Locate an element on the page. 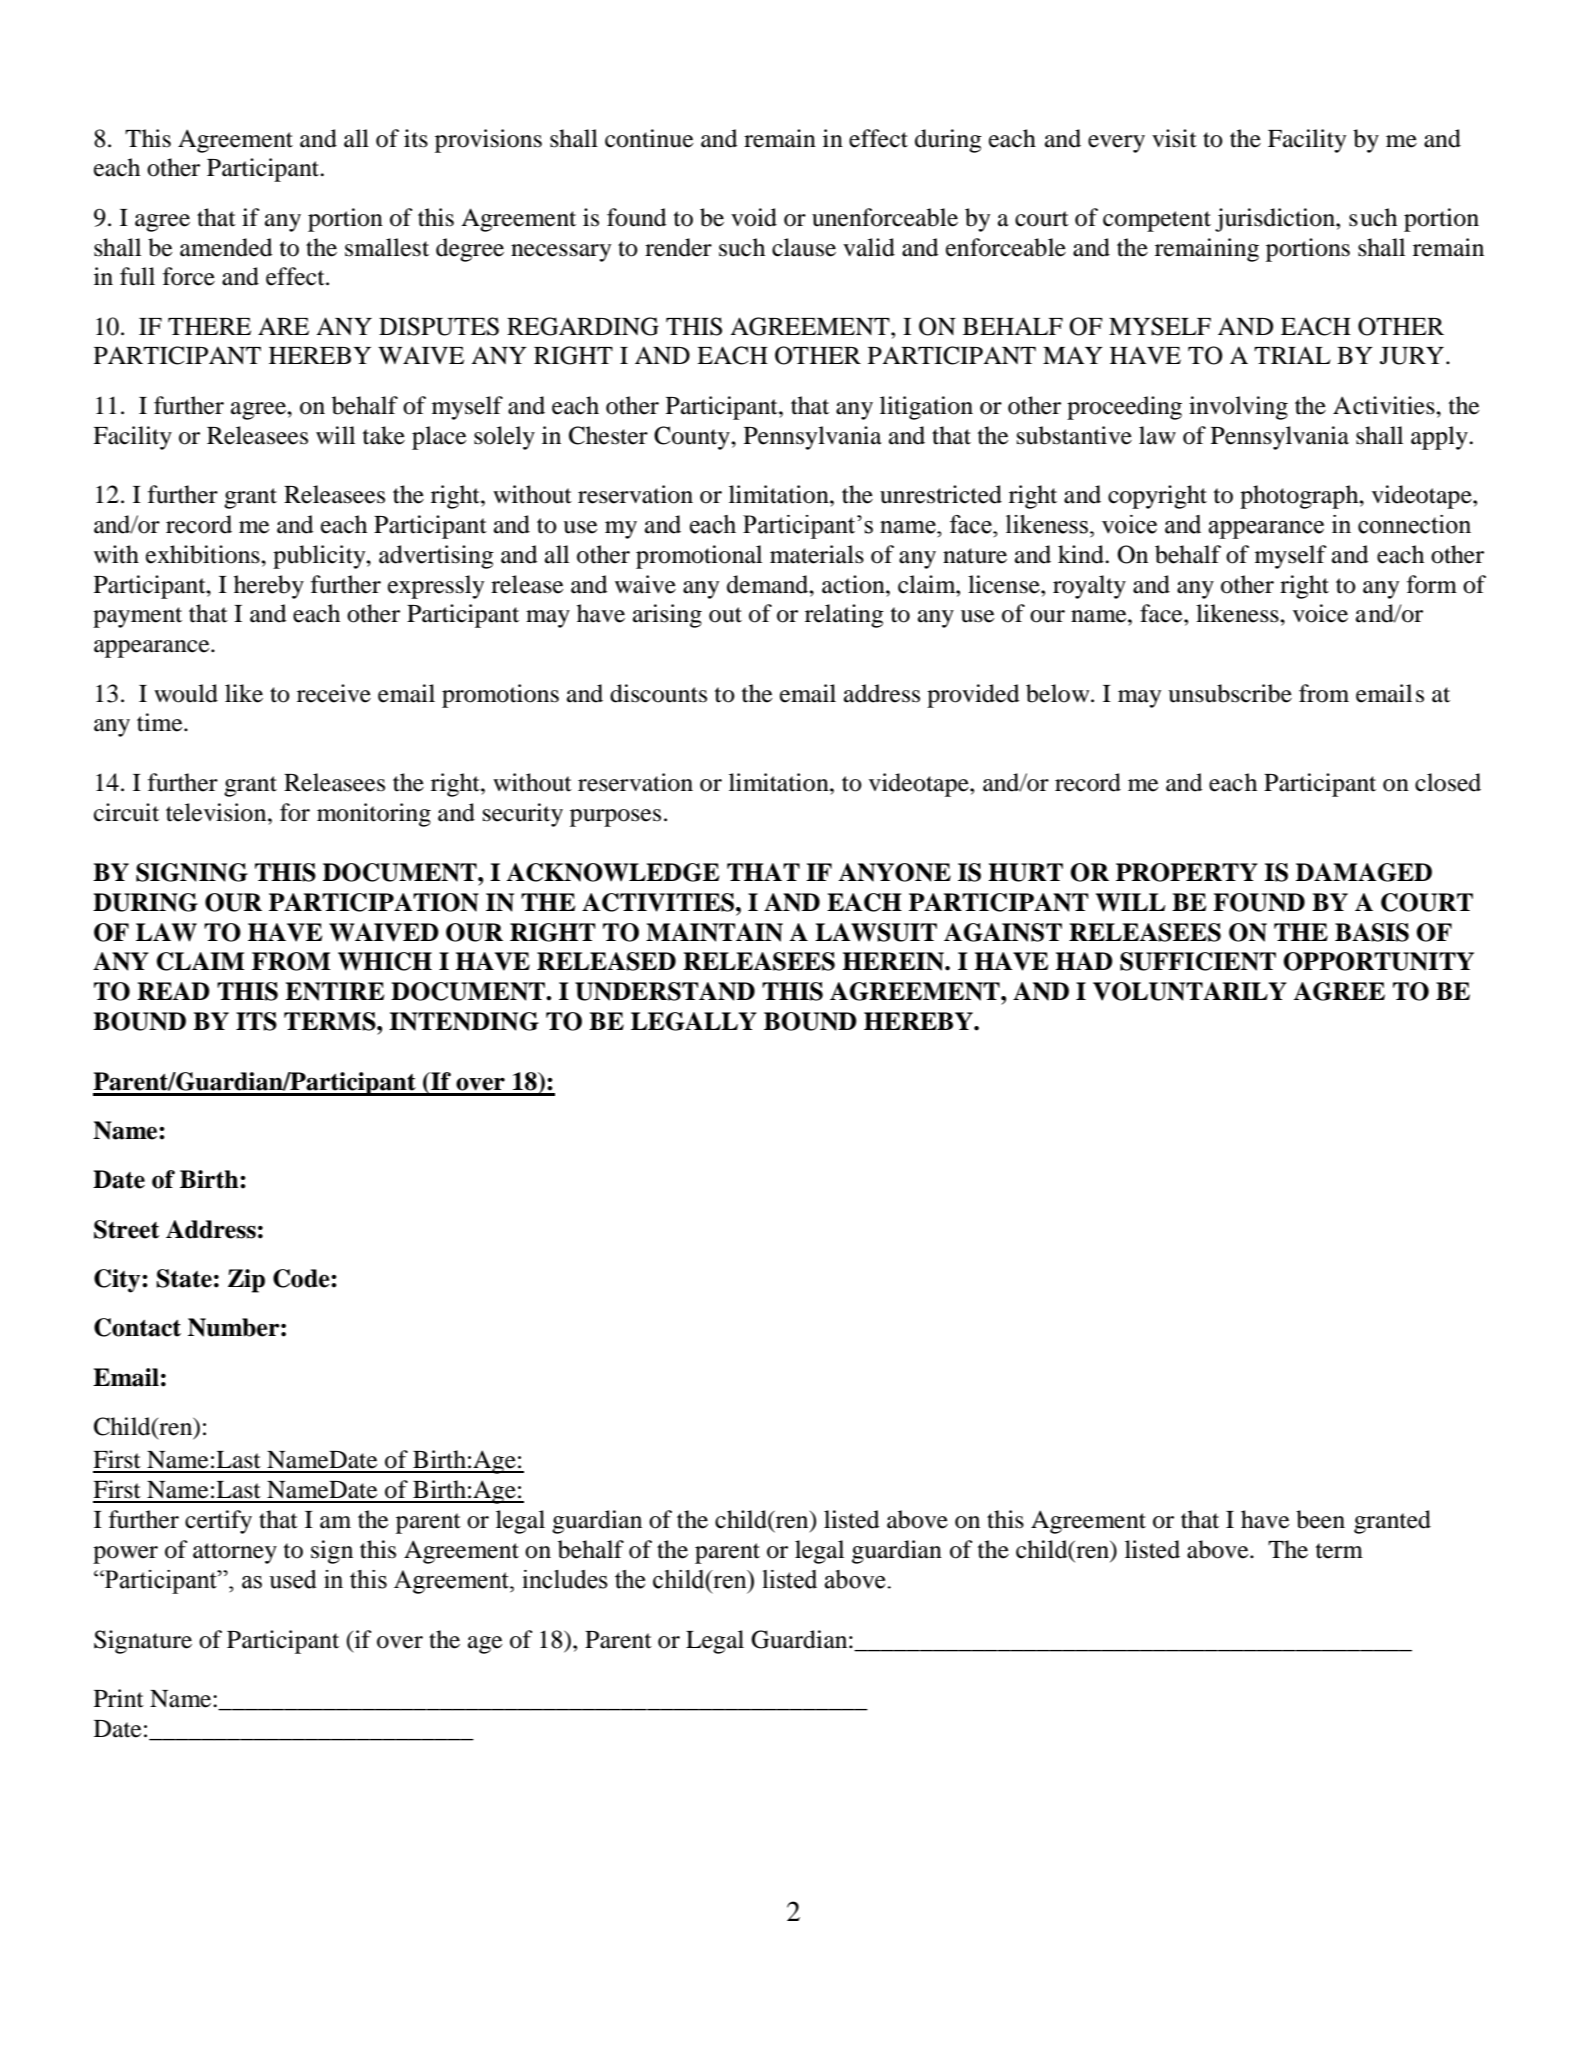 The width and height of the document is (1587, 2054). MAINTAIN is located at coordinates (714, 932).
